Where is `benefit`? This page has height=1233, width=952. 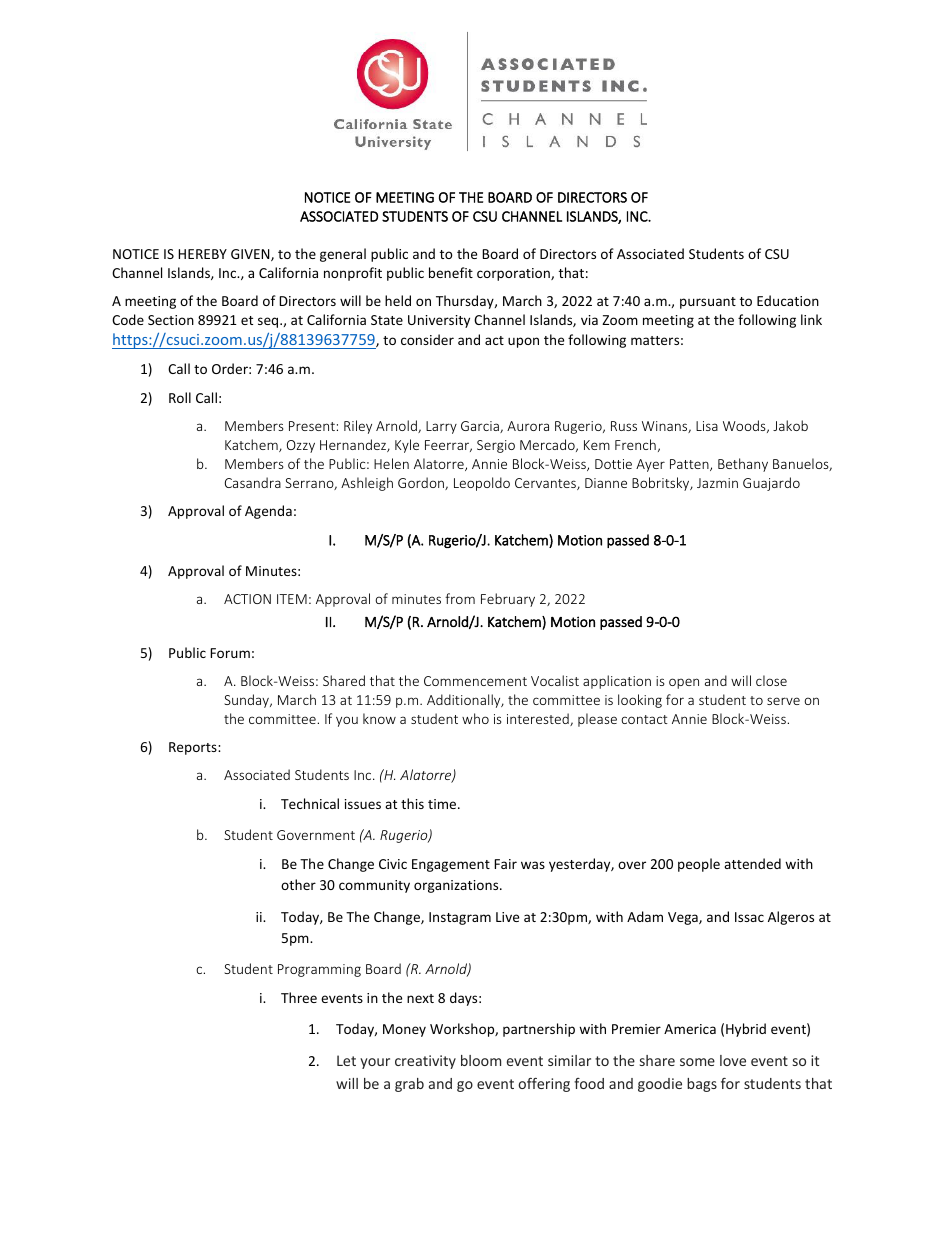
benefit is located at coordinates (451, 272).
